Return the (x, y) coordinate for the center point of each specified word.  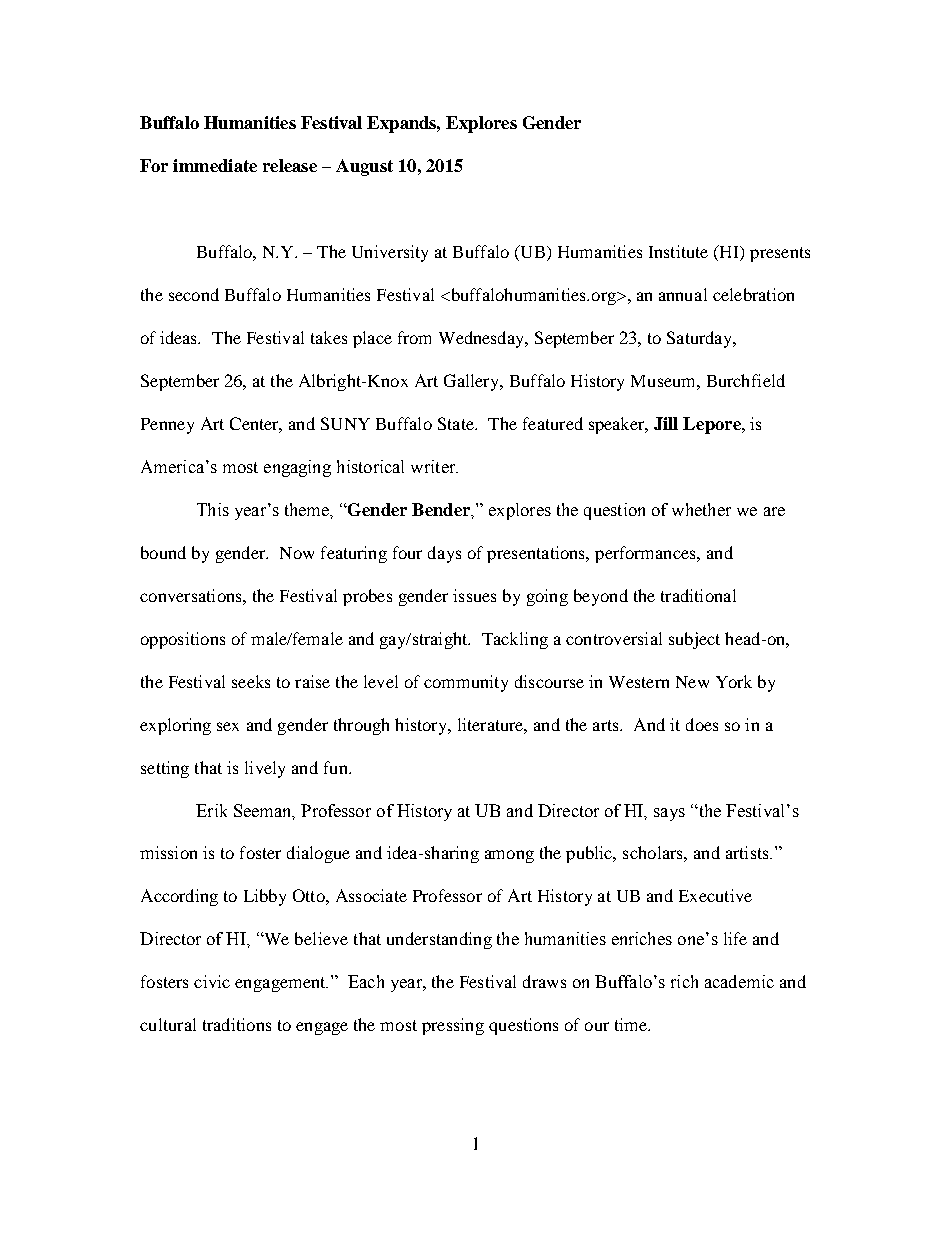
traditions (237, 1024)
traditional (698, 595)
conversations (192, 595)
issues (474, 595)
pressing (453, 1026)
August (364, 167)
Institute (678, 251)
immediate (215, 165)
